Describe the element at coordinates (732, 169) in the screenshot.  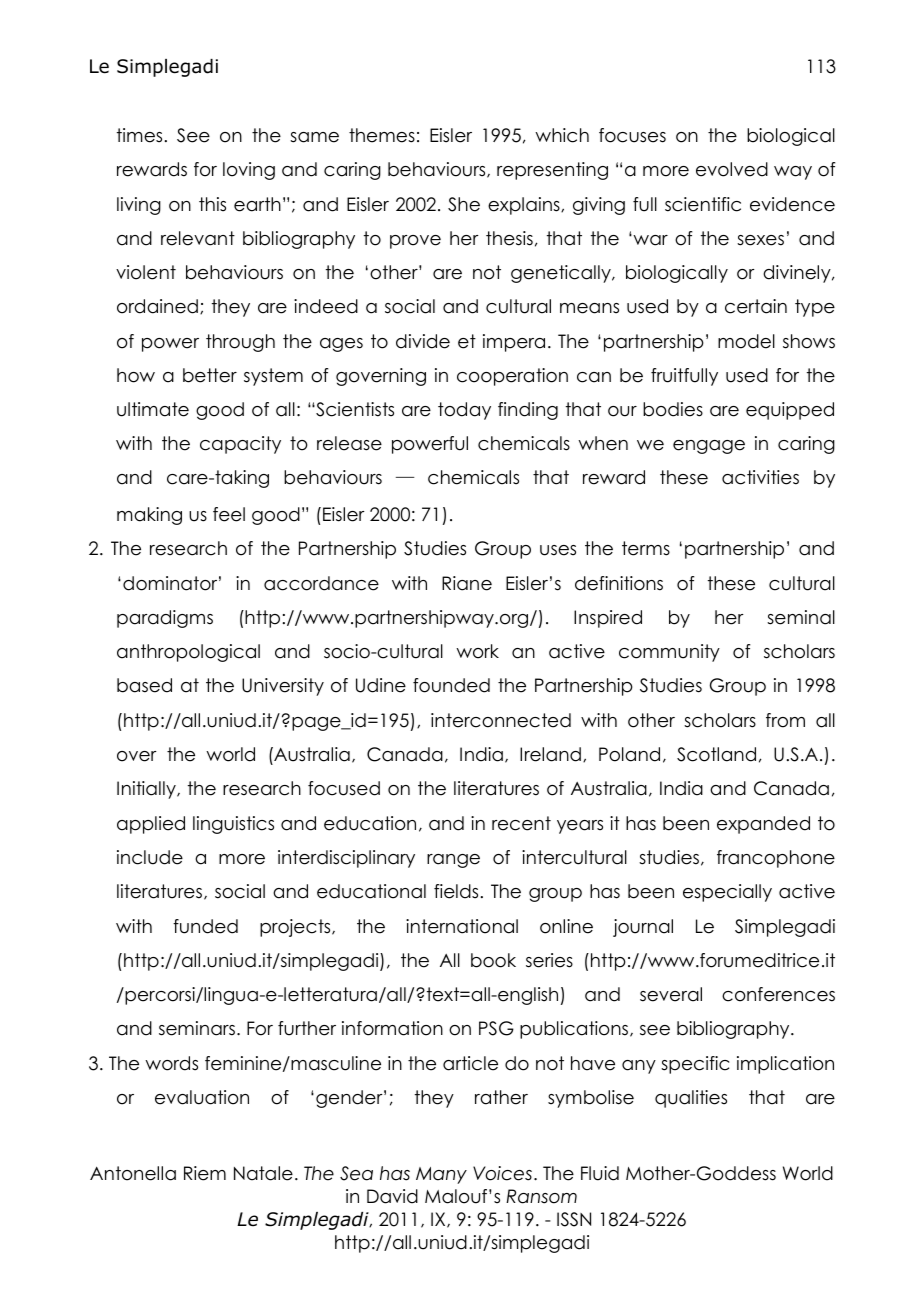
I see `evolved` at that location.
